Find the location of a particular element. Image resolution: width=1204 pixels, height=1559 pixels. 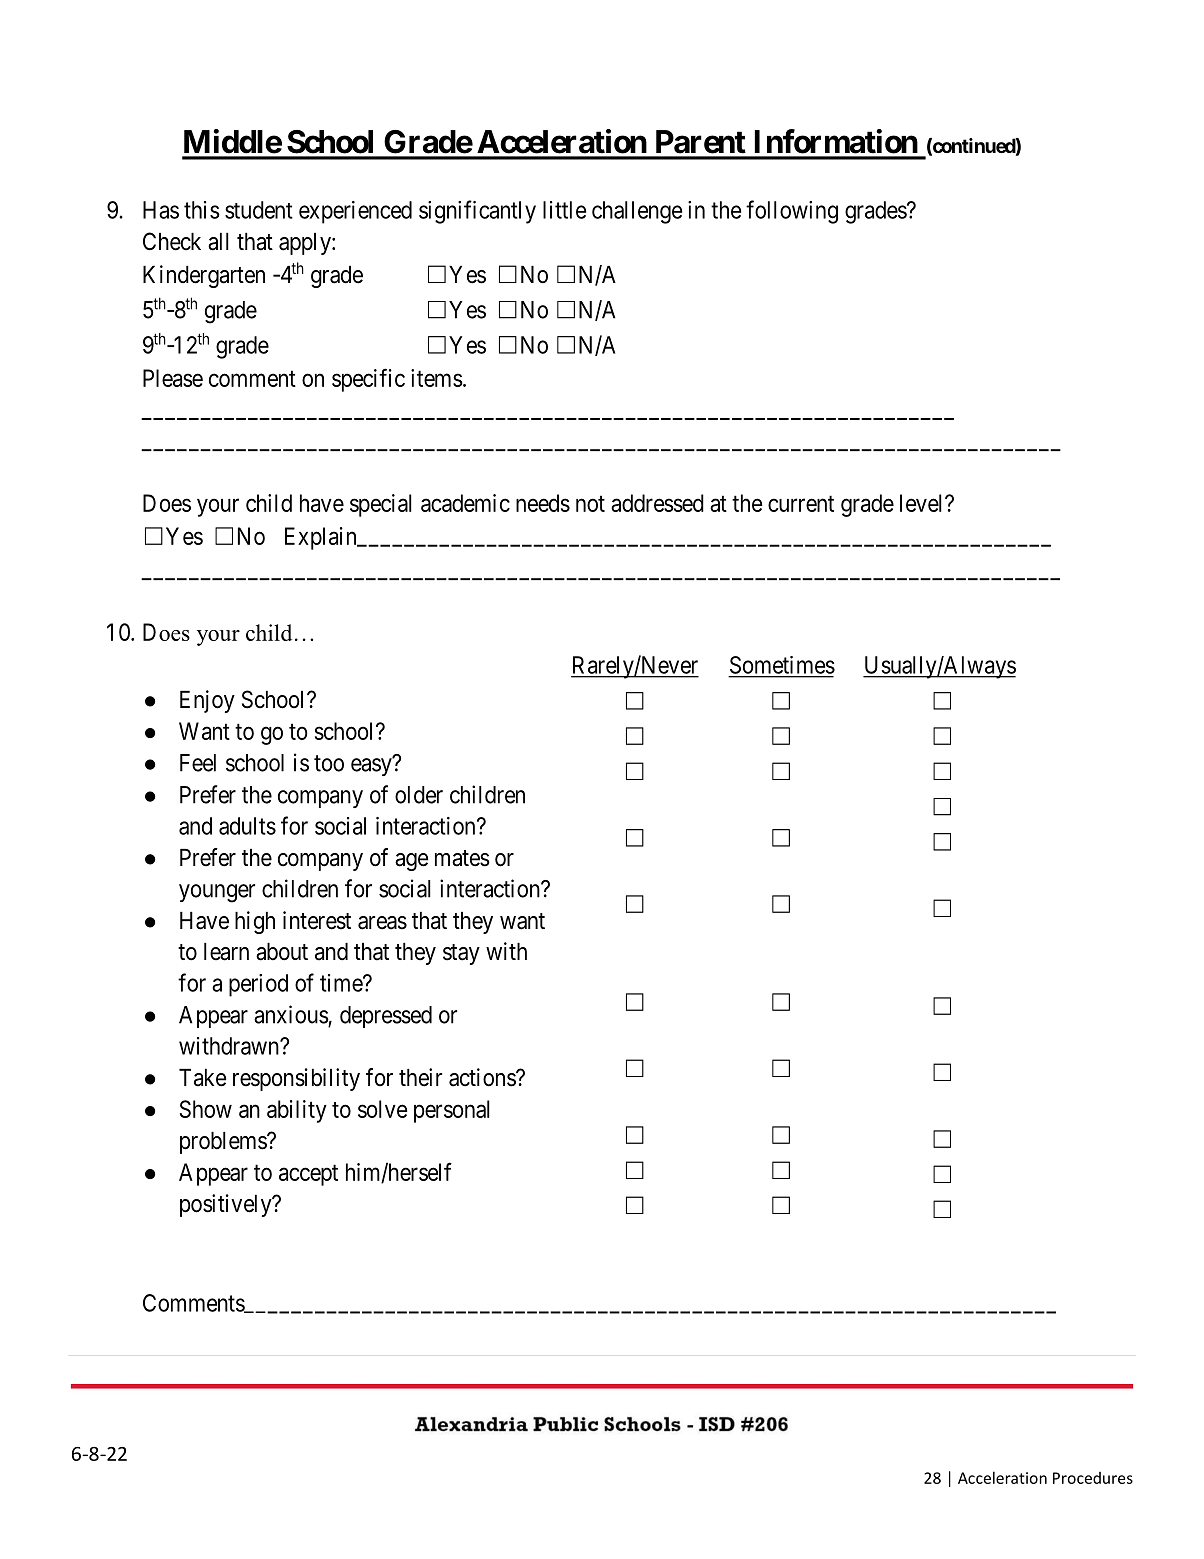

Procedures is located at coordinates (1093, 1478).
